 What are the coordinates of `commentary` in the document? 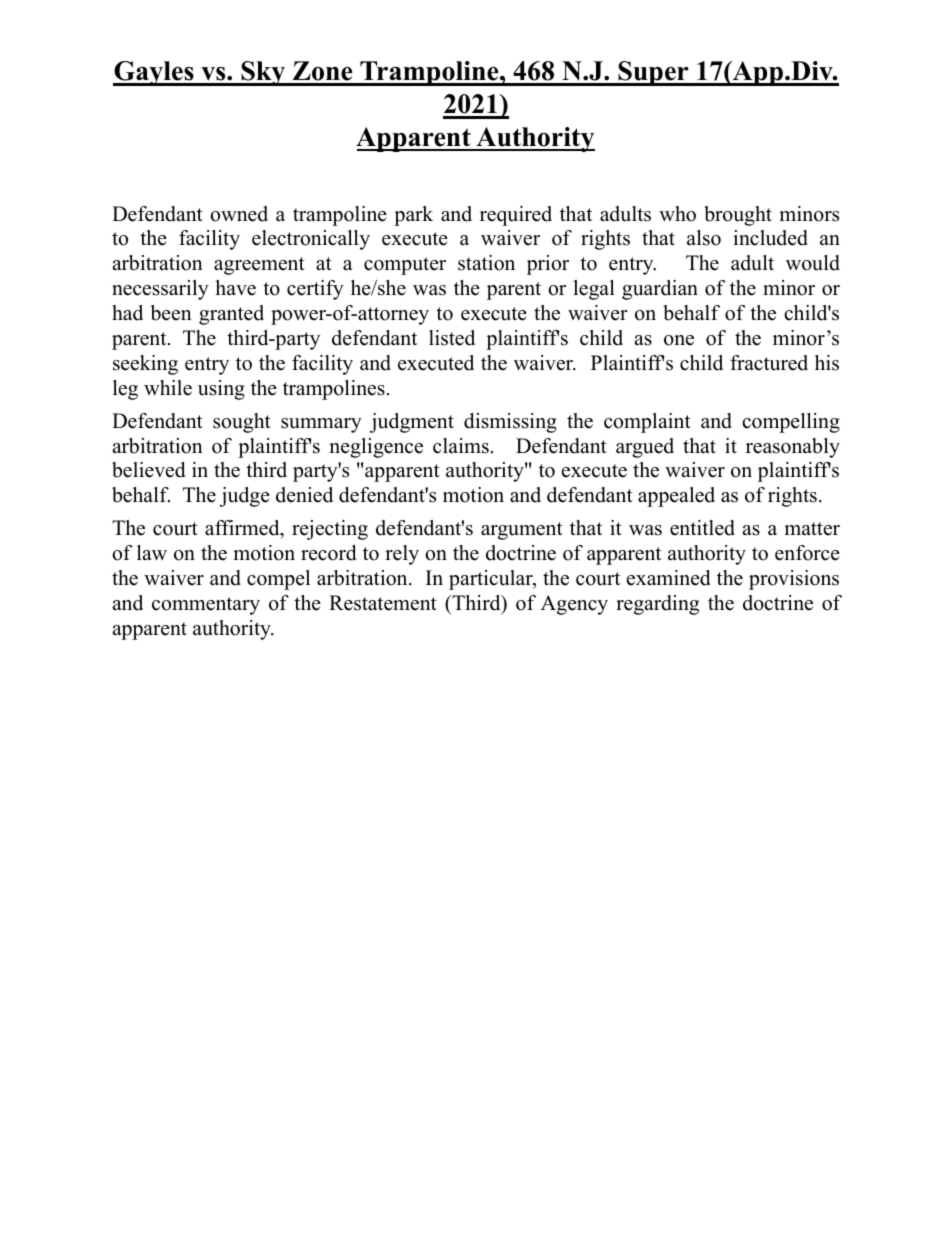 It's located at (206, 606).
